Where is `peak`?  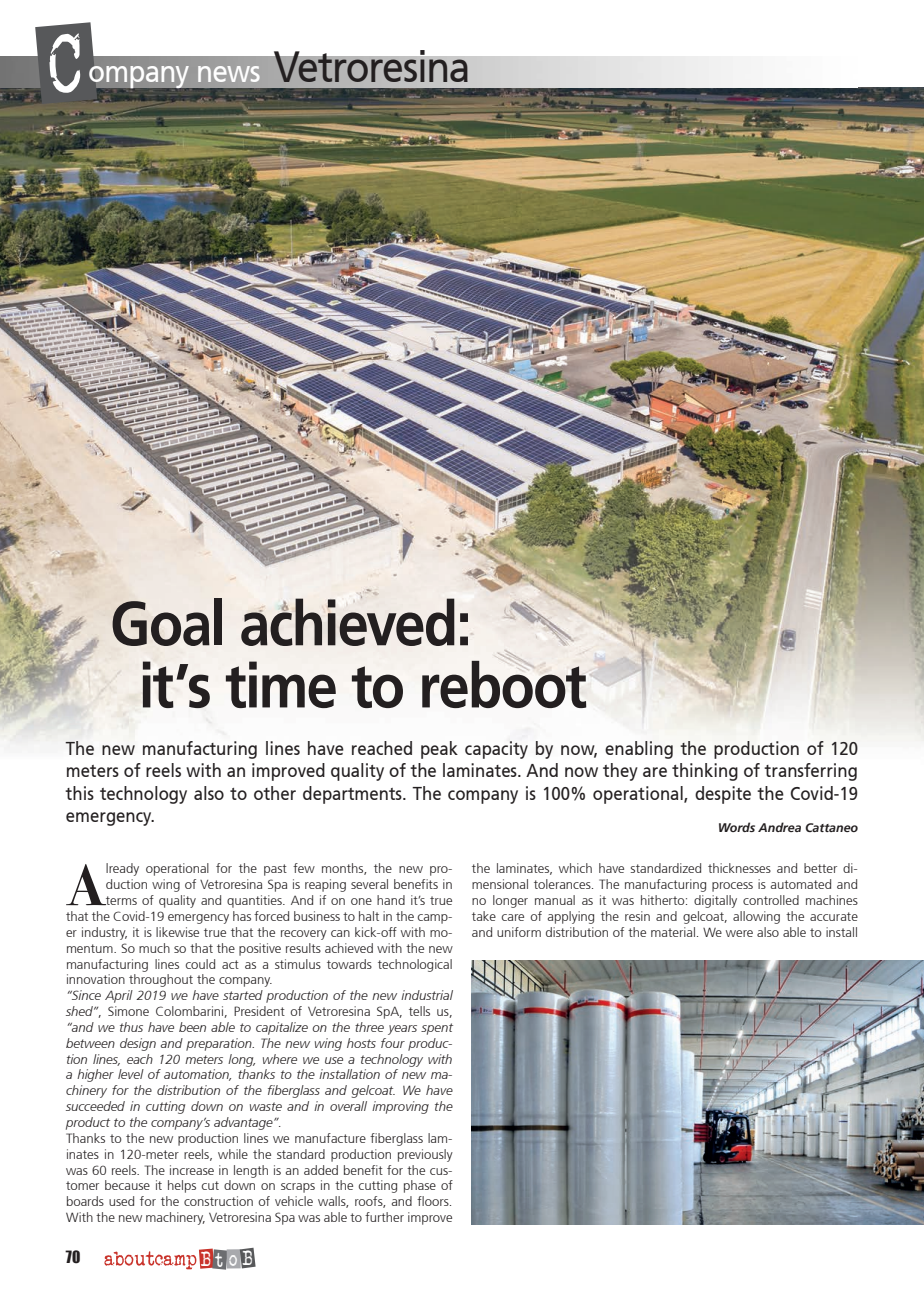 peak is located at coordinates (439, 750).
